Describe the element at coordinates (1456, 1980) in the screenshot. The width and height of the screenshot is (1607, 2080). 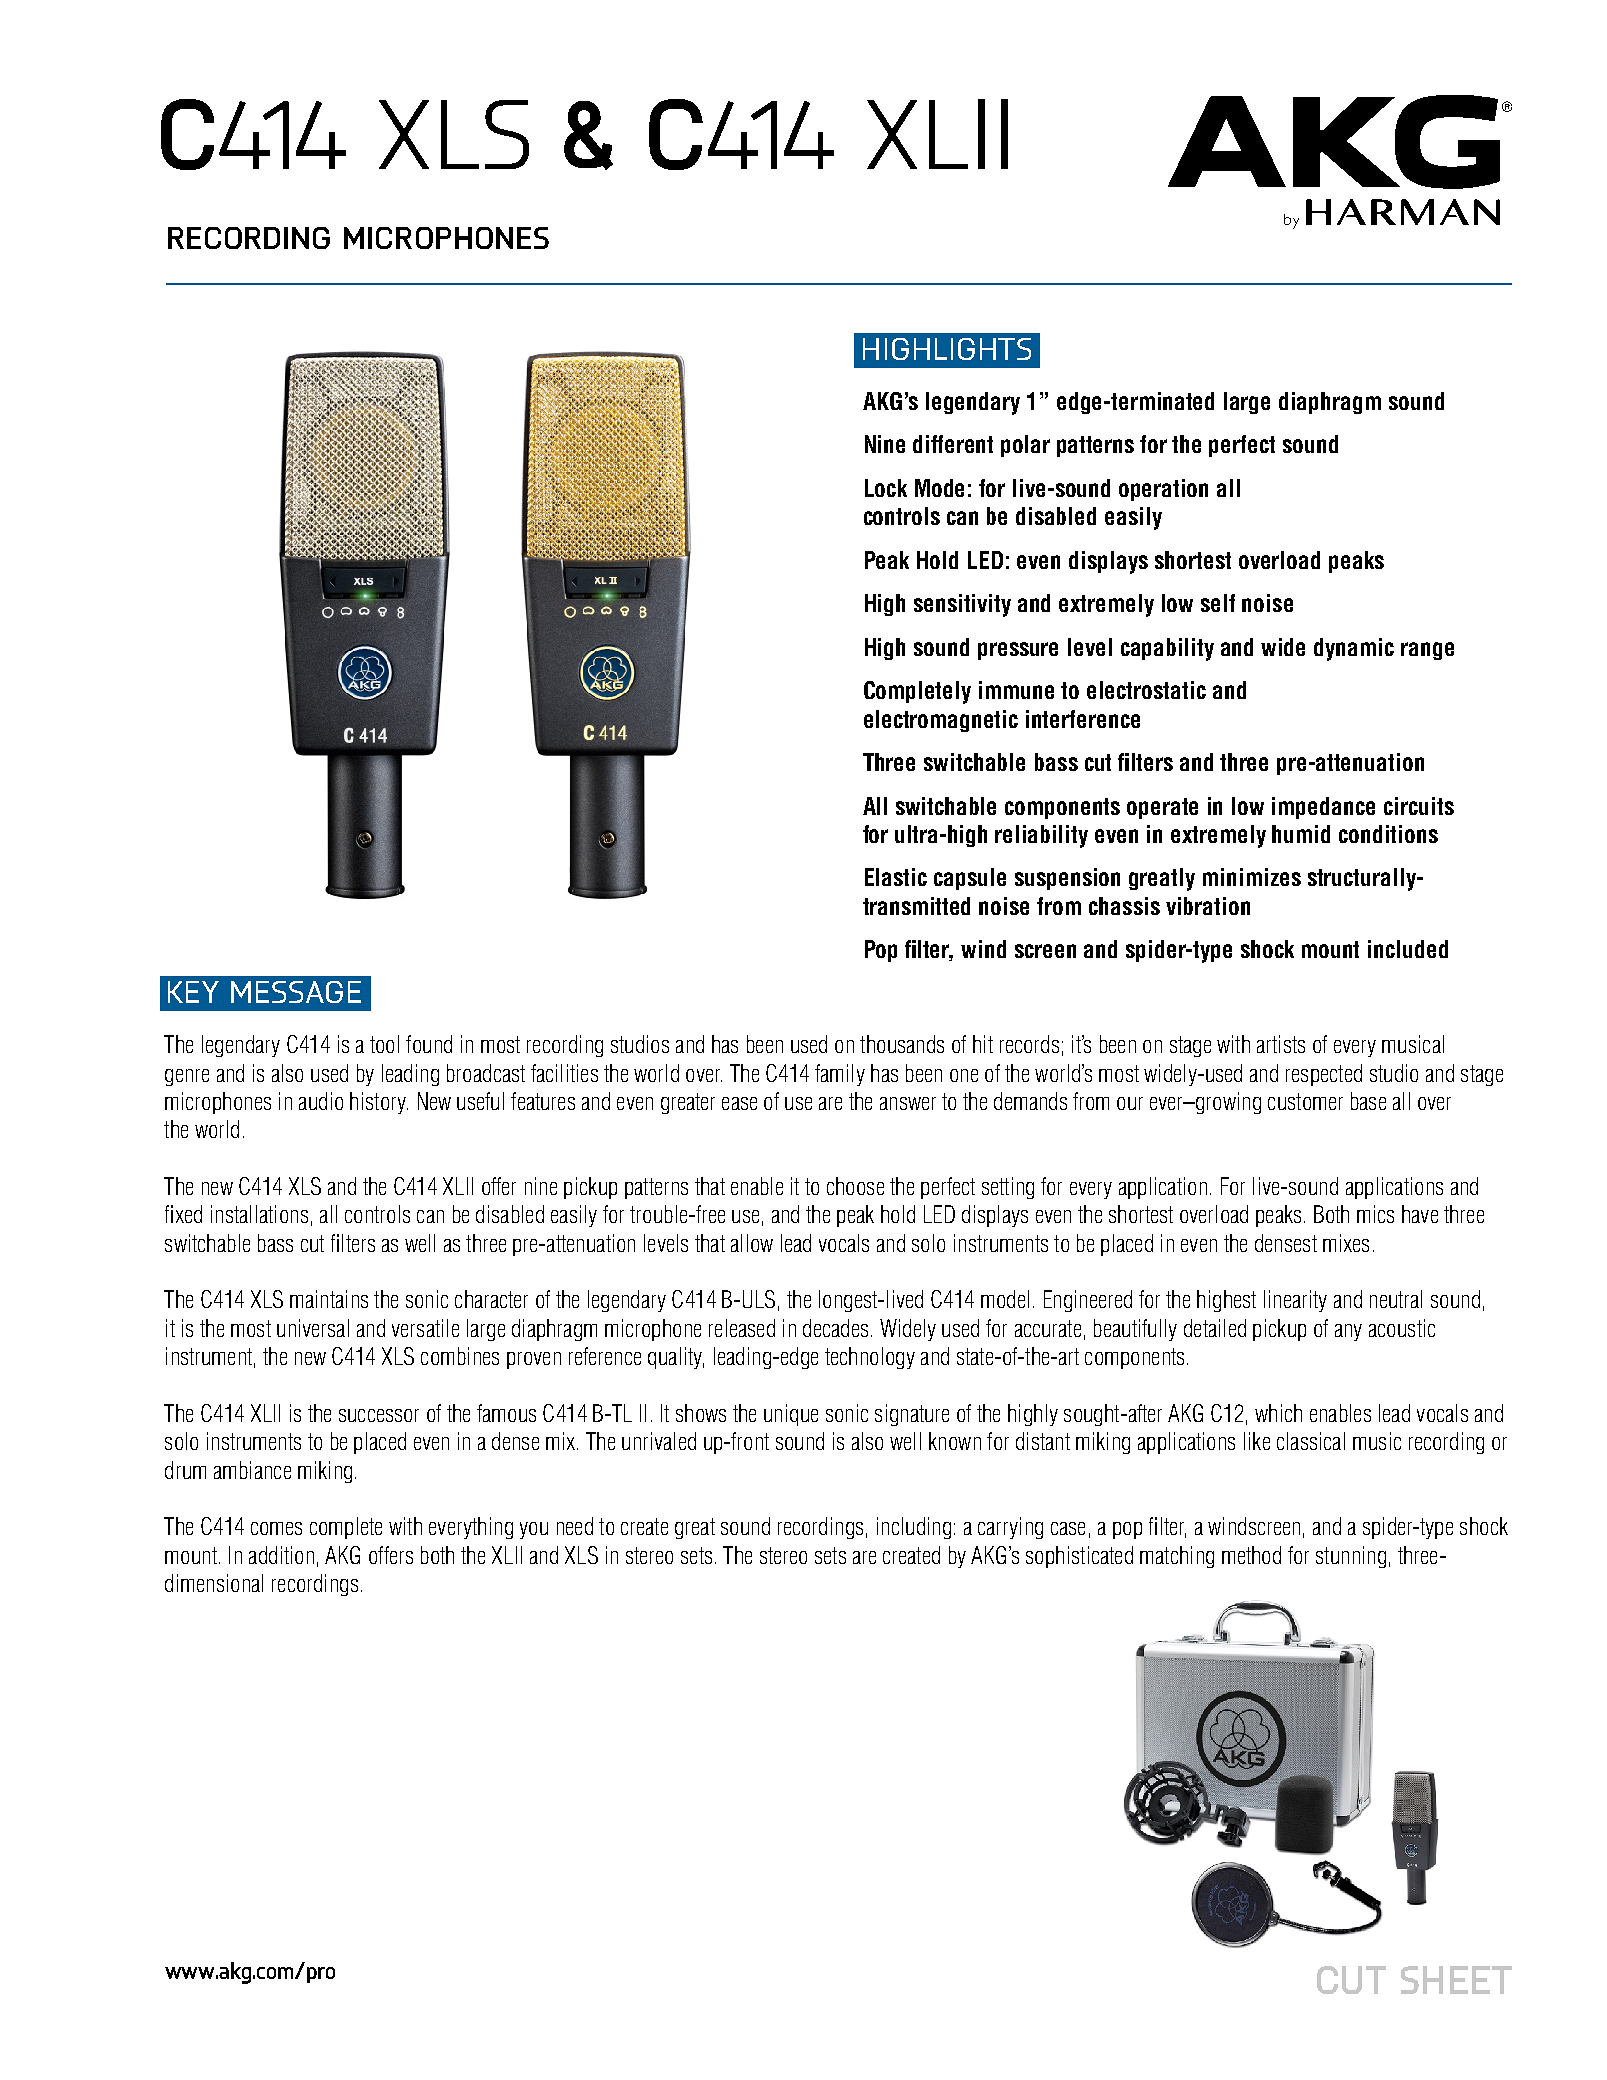
I see `SHEET` at that location.
